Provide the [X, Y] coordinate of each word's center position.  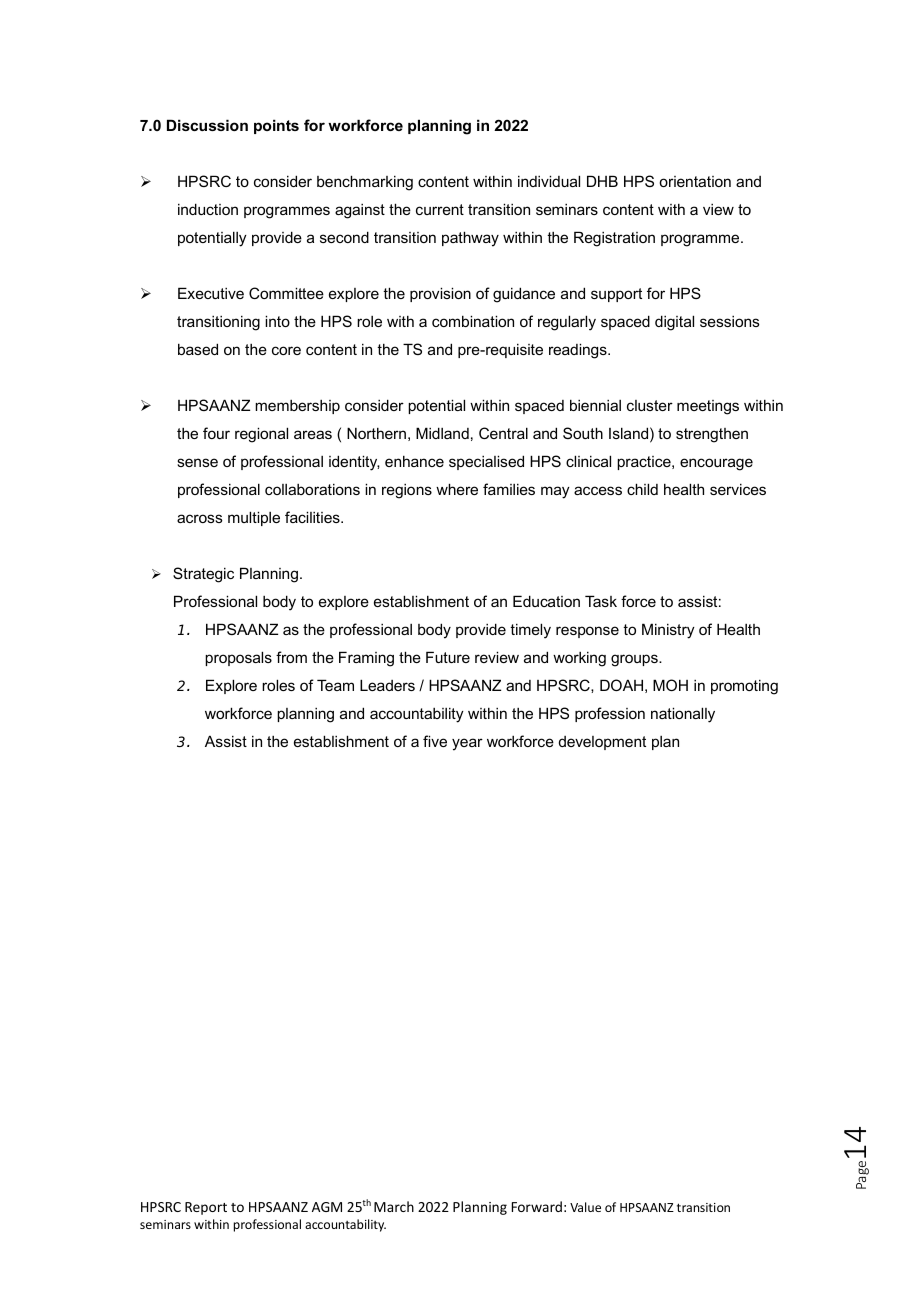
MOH [670, 685]
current [440, 209]
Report [206, 1208]
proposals [238, 658]
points [276, 126]
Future [448, 657]
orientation [695, 181]
